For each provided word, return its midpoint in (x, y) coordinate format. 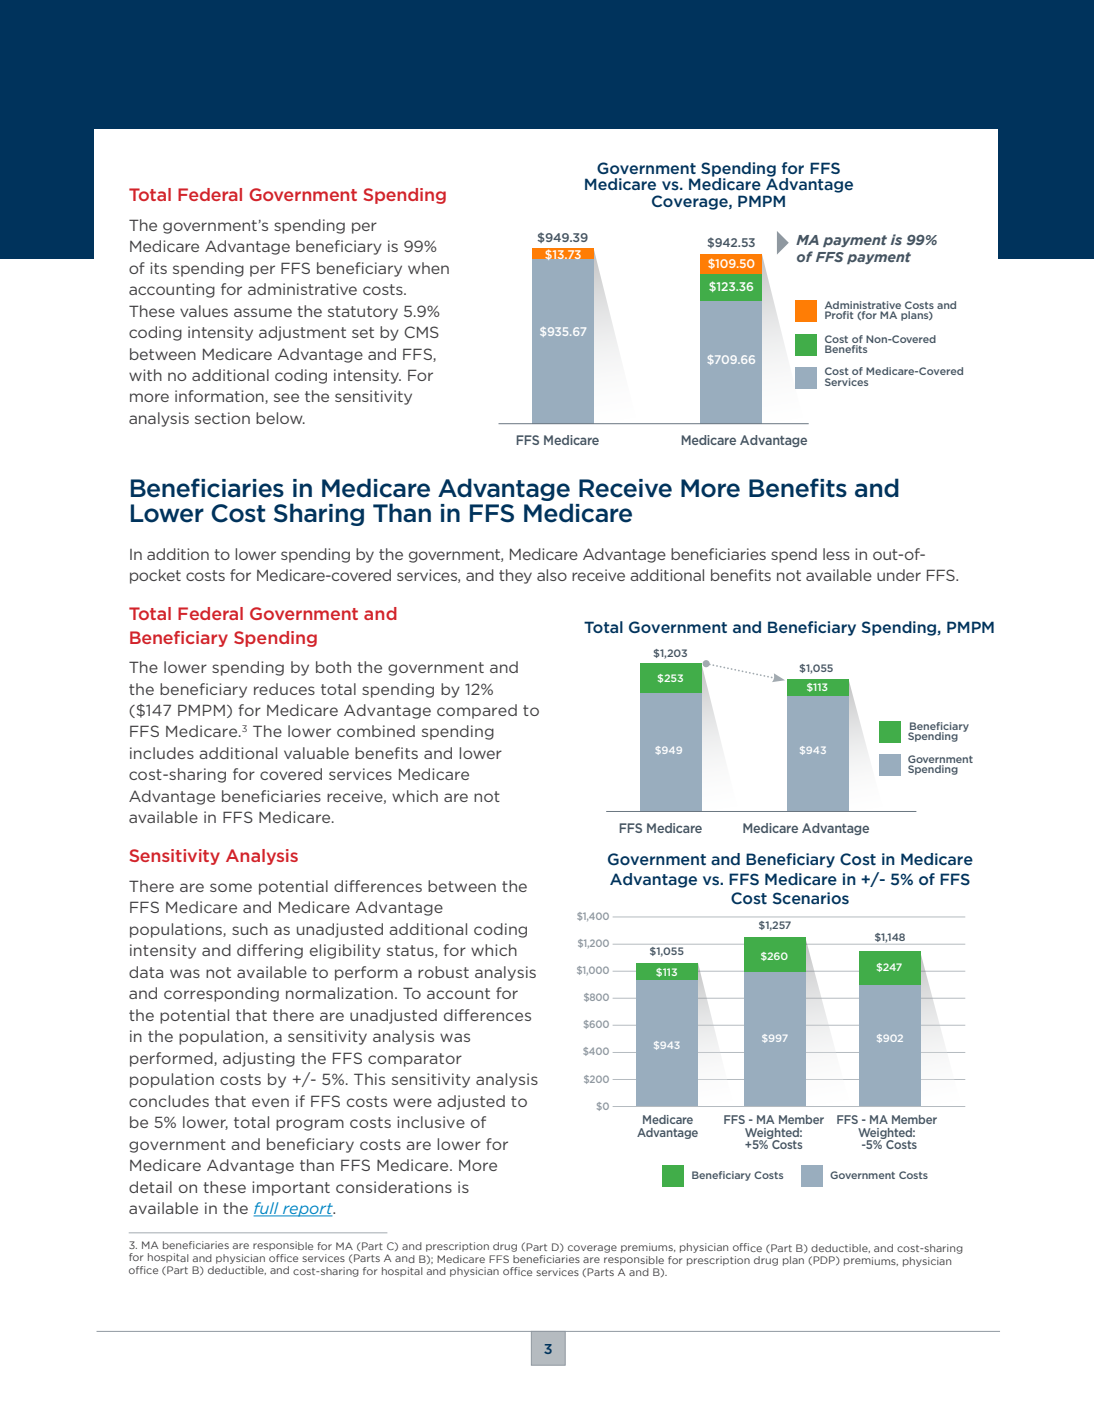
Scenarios (811, 898)
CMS (421, 332)
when (428, 268)
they (515, 576)
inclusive (431, 1122)
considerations (394, 1187)
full (267, 1209)
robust (443, 972)
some (231, 887)
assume (263, 312)
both (333, 667)
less (836, 554)
